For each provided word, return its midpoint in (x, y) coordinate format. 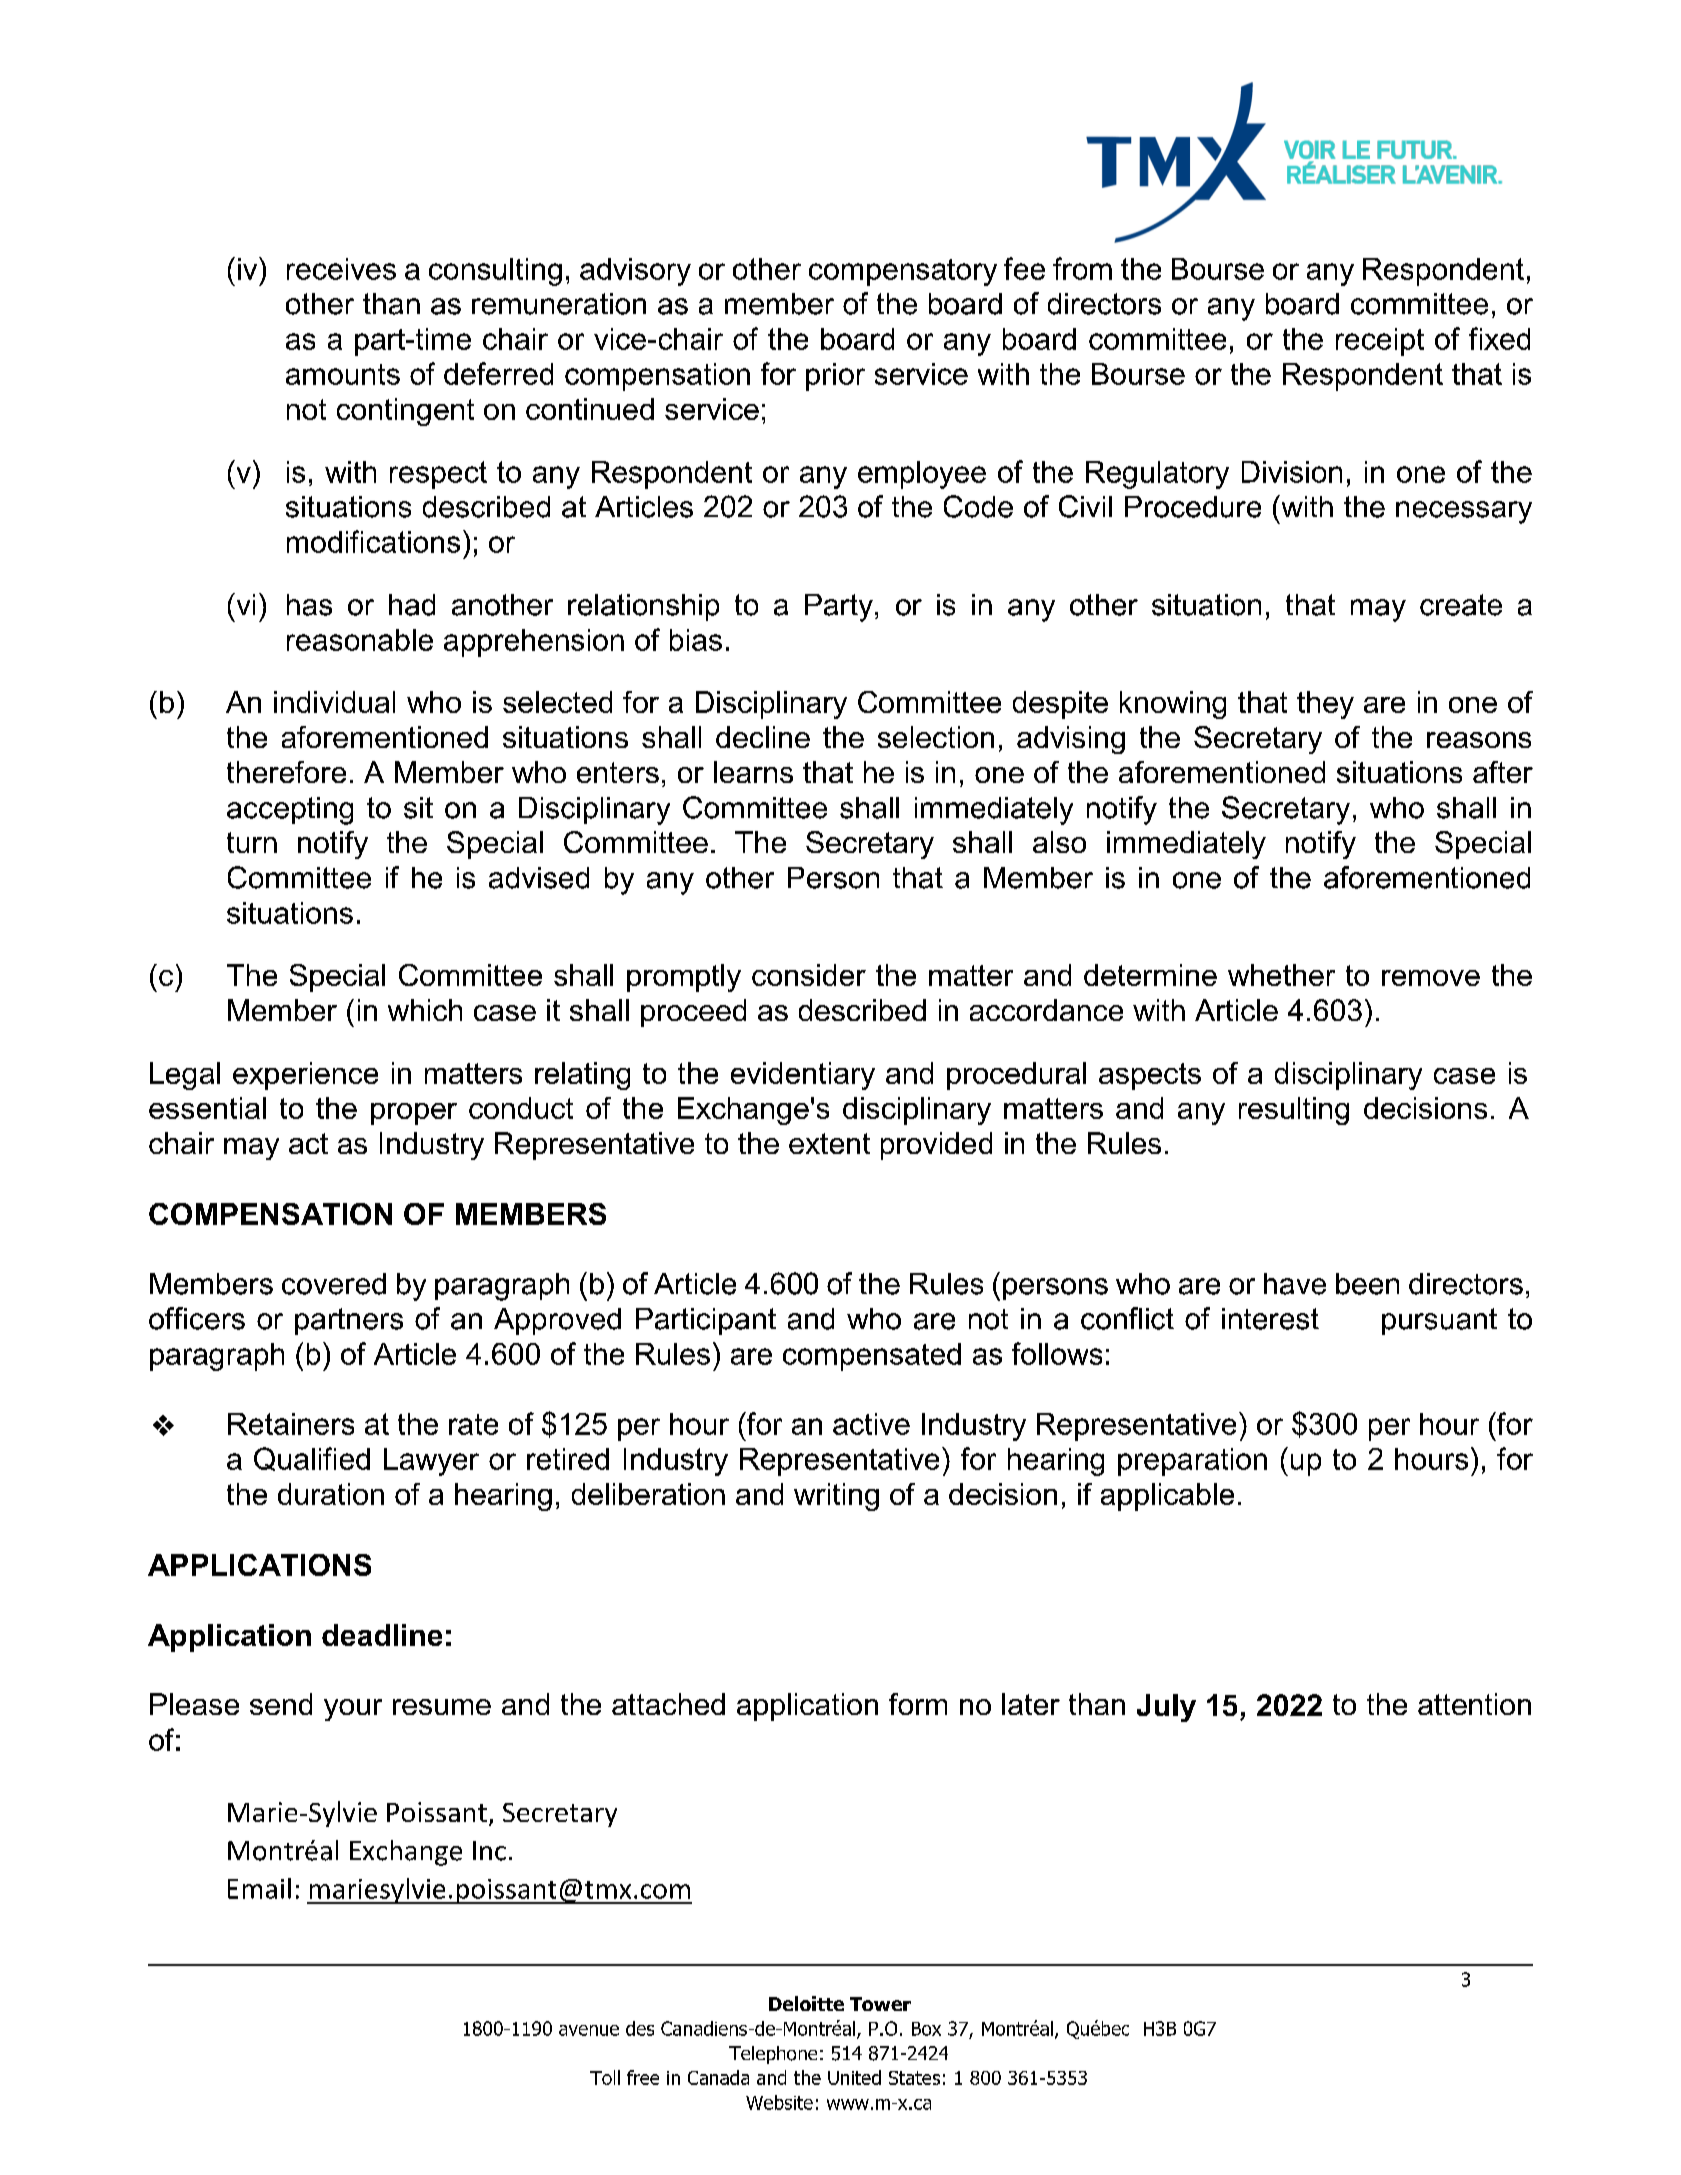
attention (1474, 1704)
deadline (382, 1635)
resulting (1294, 1111)
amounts (343, 374)
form (918, 1704)
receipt (1380, 342)
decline (763, 737)
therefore (286, 772)
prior (835, 377)
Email (259, 1888)
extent (829, 1143)
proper (414, 1114)
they (1325, 705)
